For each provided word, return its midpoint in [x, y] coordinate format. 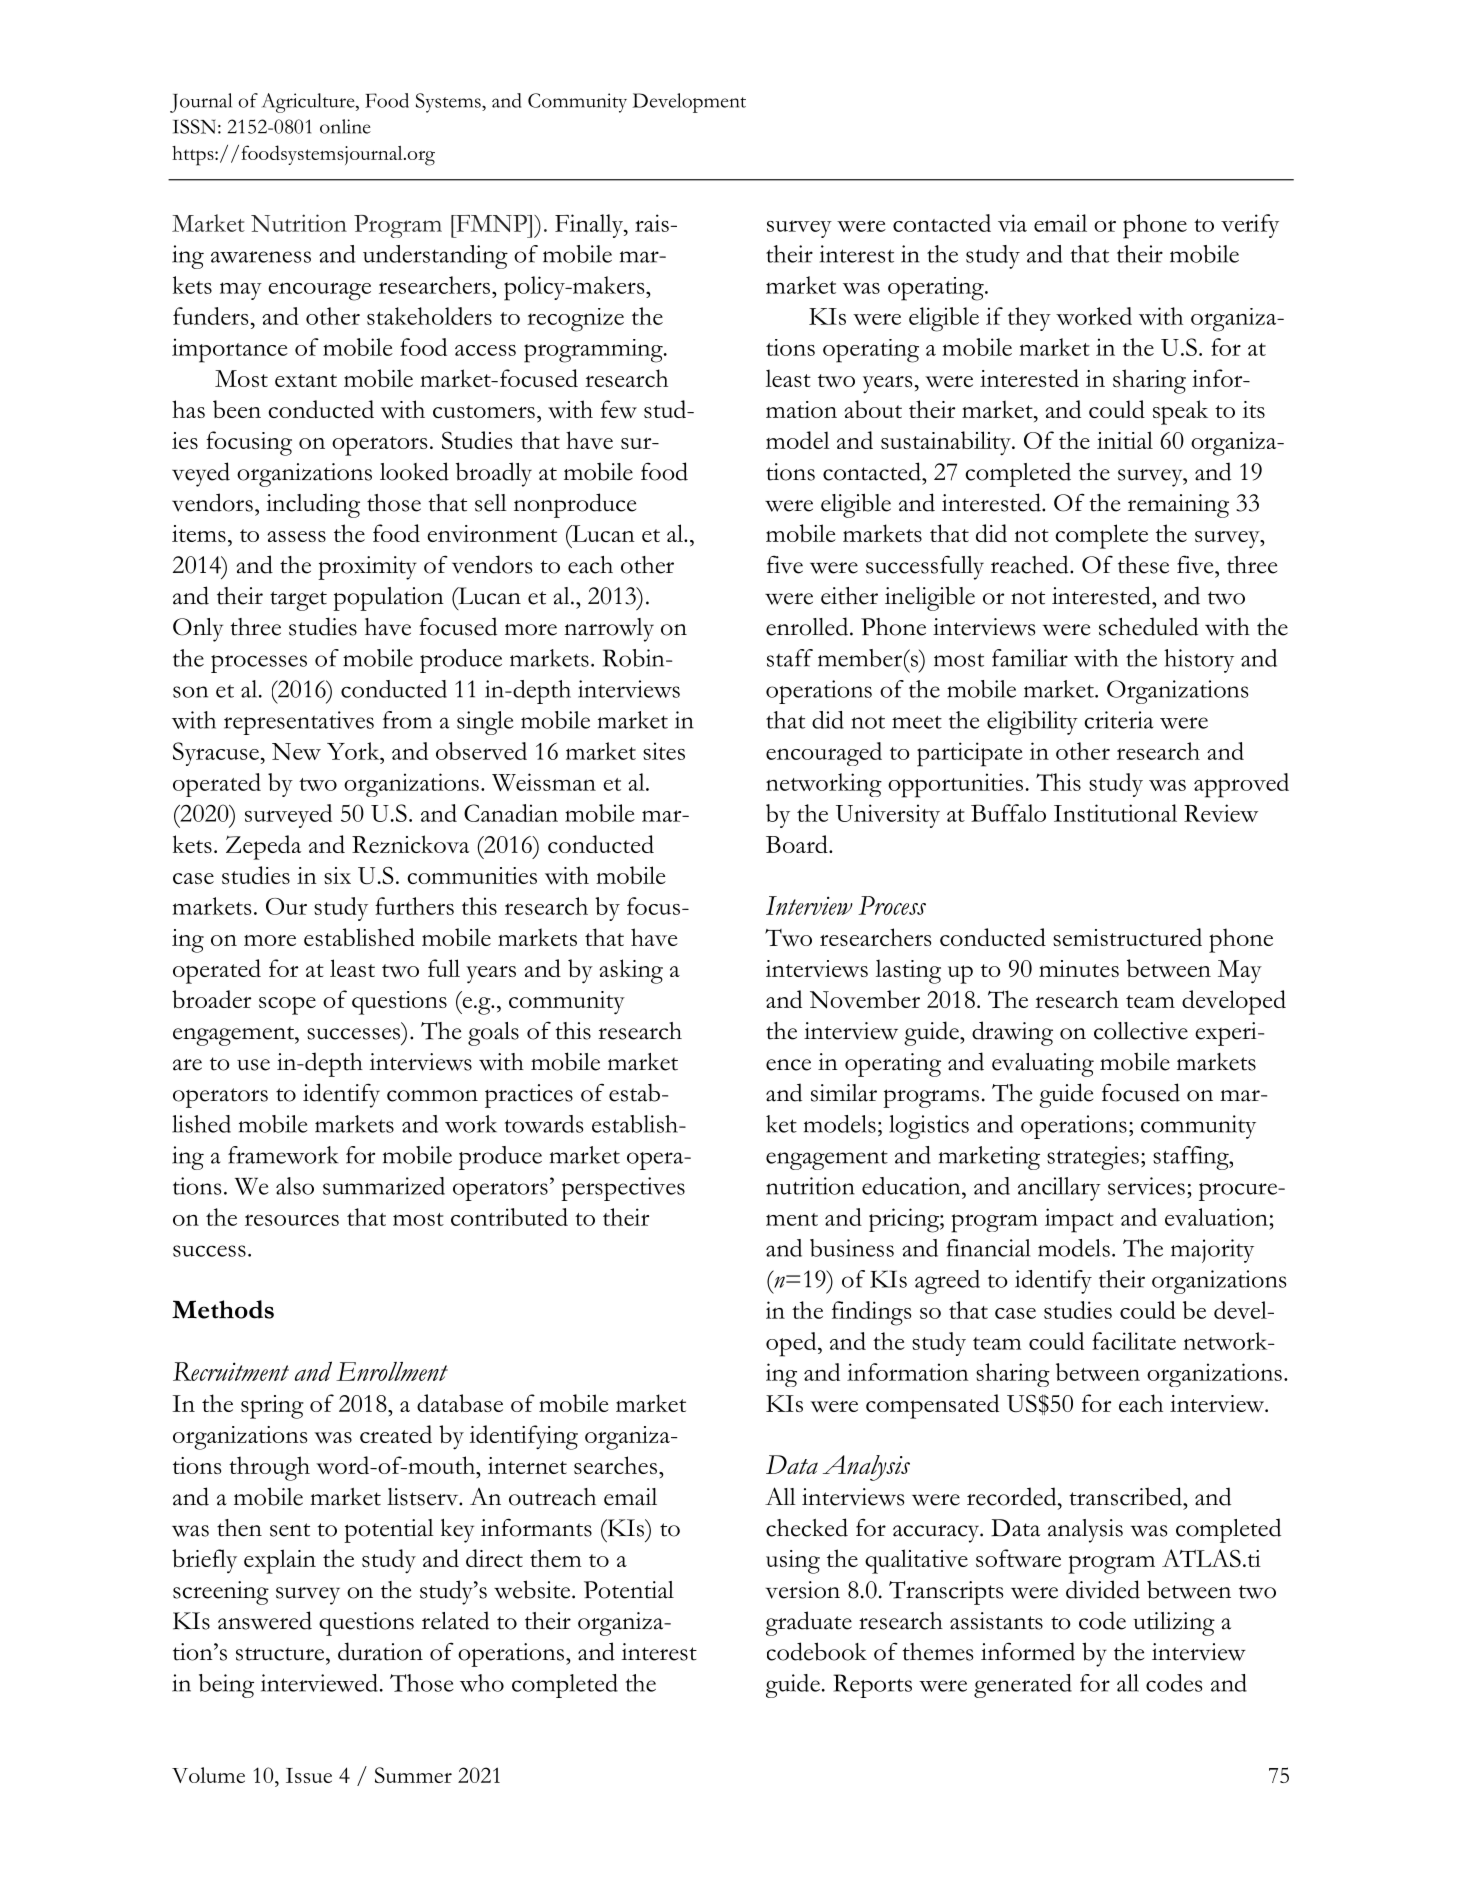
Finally [590, 226]
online [345, 126]
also [295, 1186]
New [296, 751]
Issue [309, 1775]
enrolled [808, 626]
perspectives [623, 1189]
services [1146, 1186]
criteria [1119, 720]
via [1012, 223]
